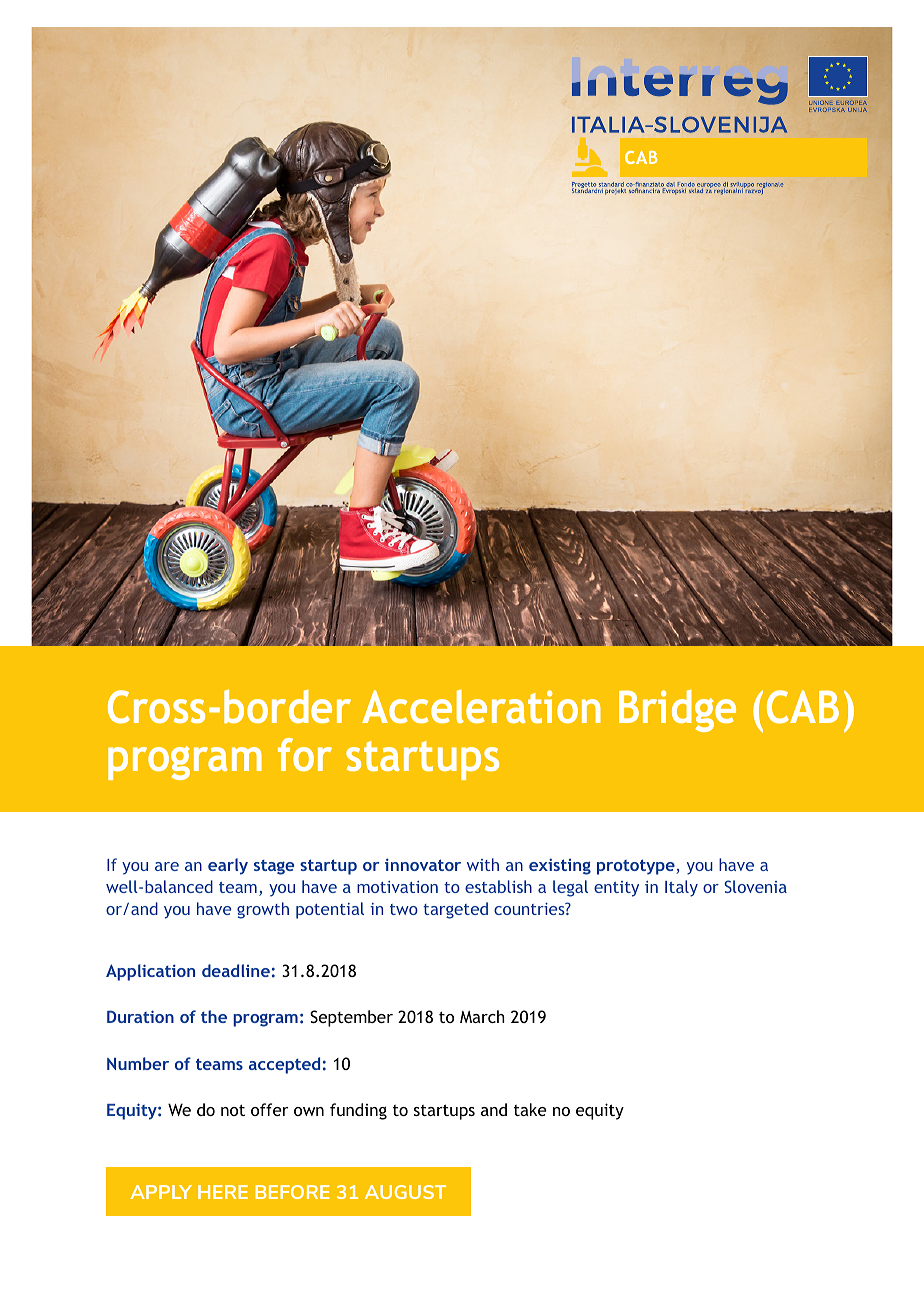 The width and height of the document is (924, 1308). I want to click on Slovenia, so click(756, 886).
